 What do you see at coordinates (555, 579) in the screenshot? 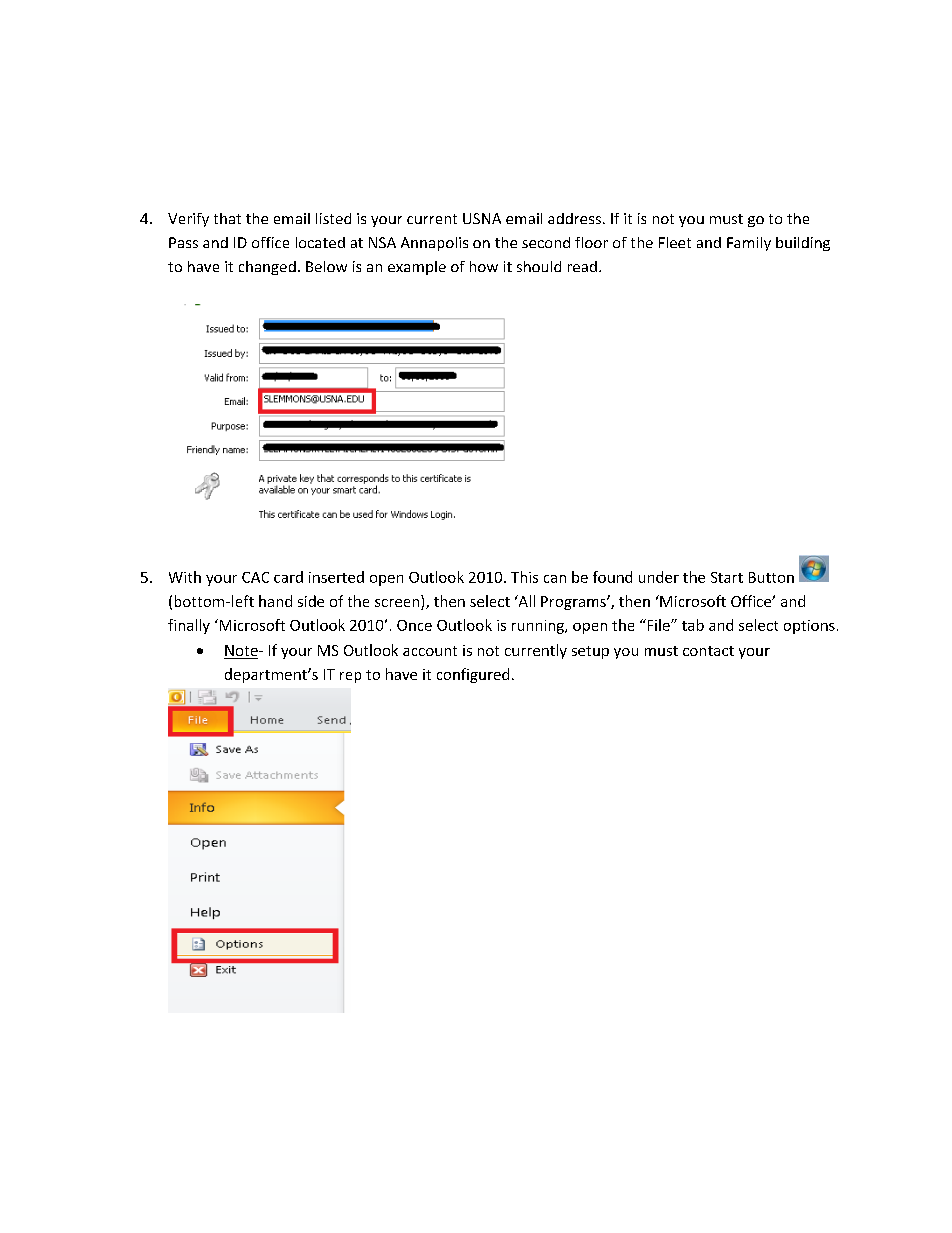
I see `can` at bounding box center [555, 579].
